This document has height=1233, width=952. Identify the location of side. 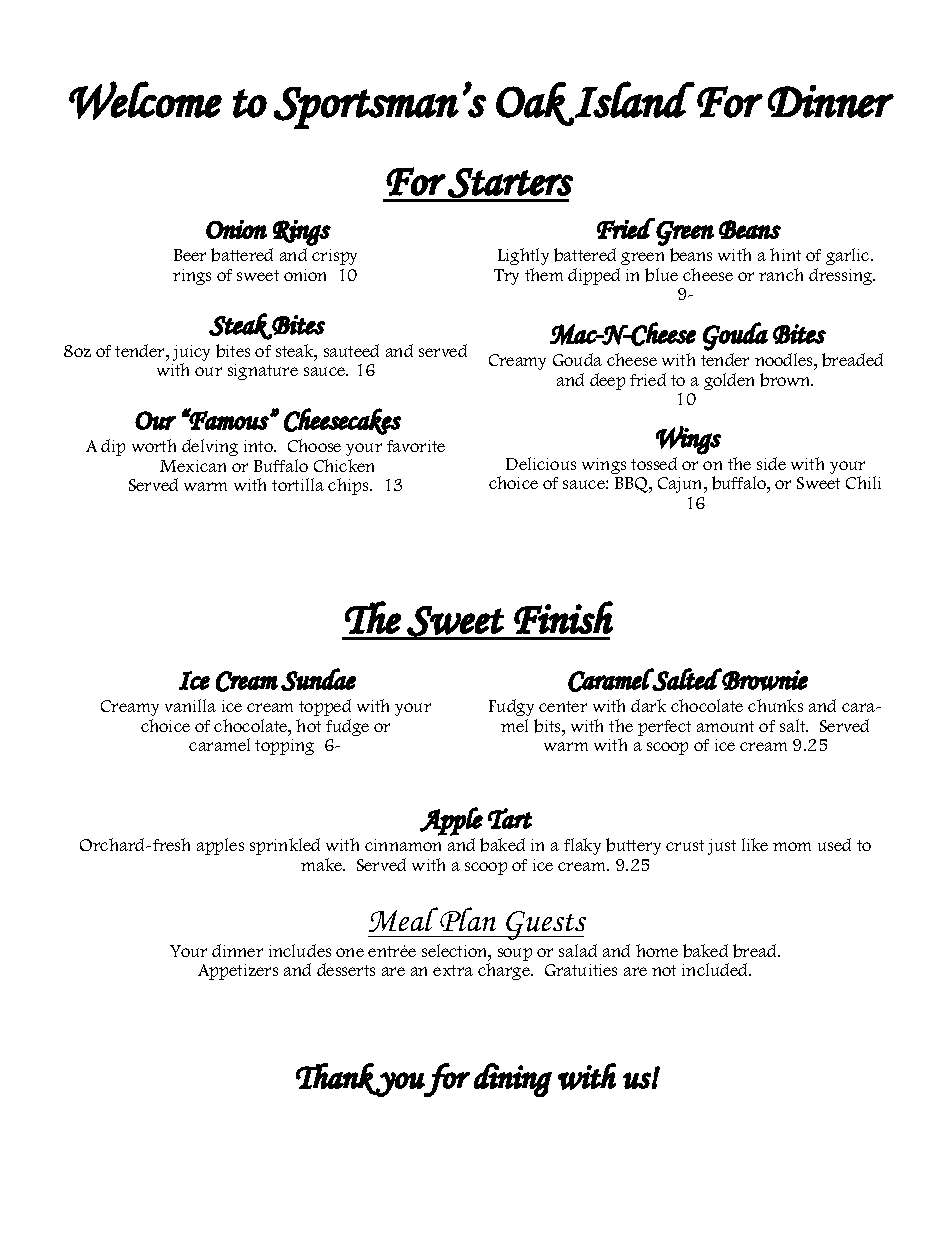
(771, 463).
